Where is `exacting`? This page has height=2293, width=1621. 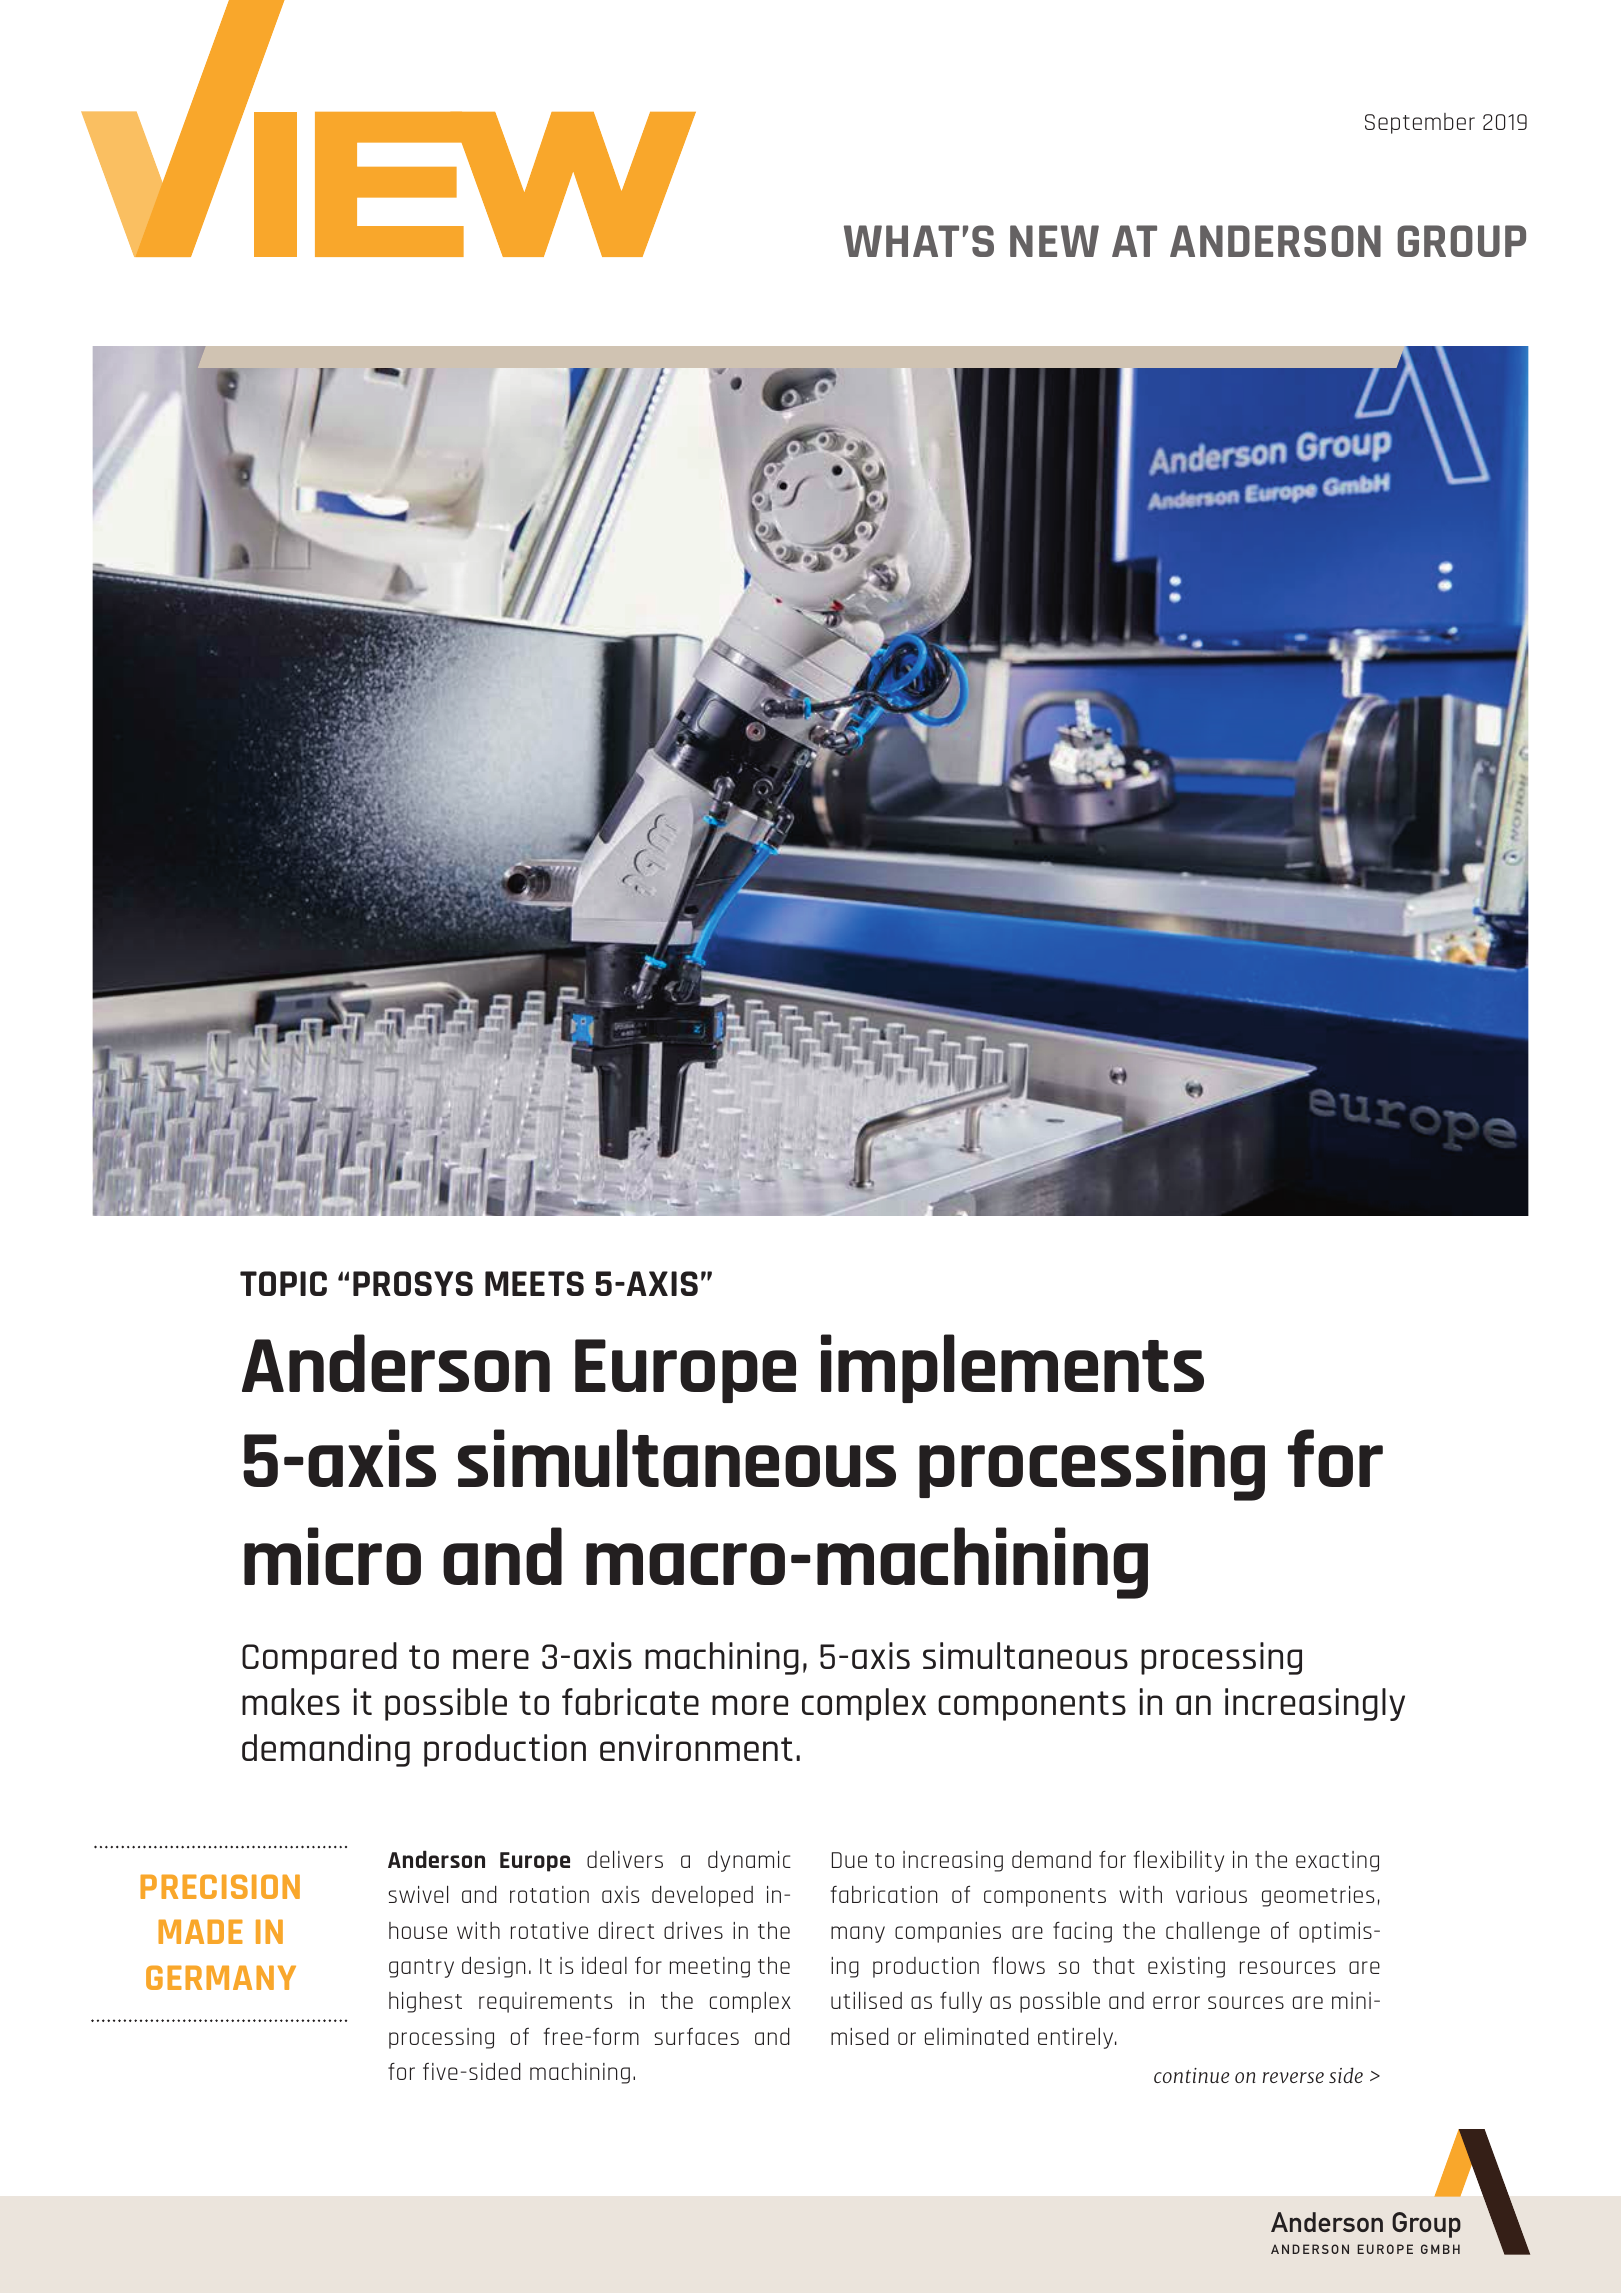
exacting is located at coordinates (1337, 1861).
